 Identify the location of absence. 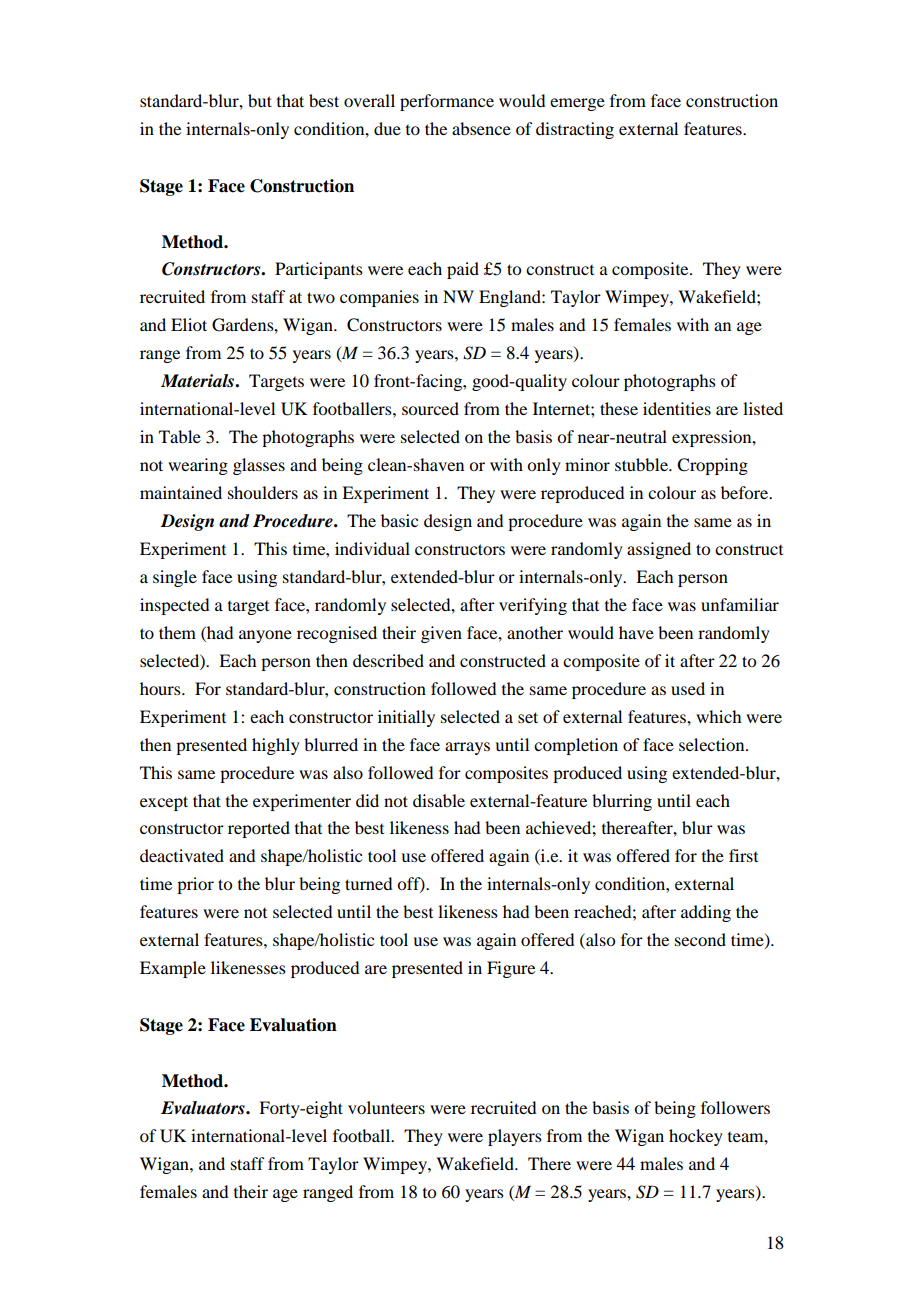
(481, 128).
